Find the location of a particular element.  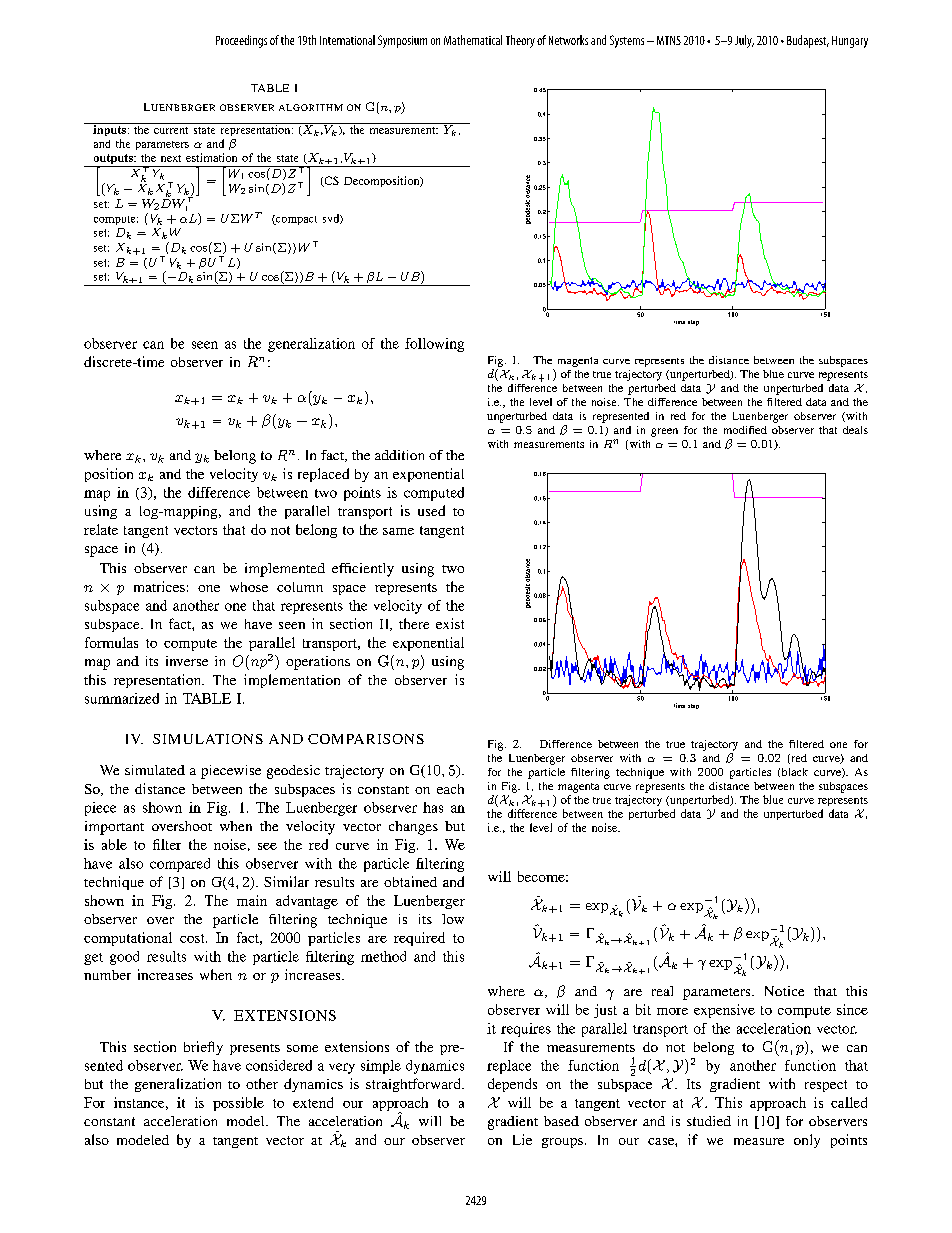

possible is located at coordinates (238, 1104).
